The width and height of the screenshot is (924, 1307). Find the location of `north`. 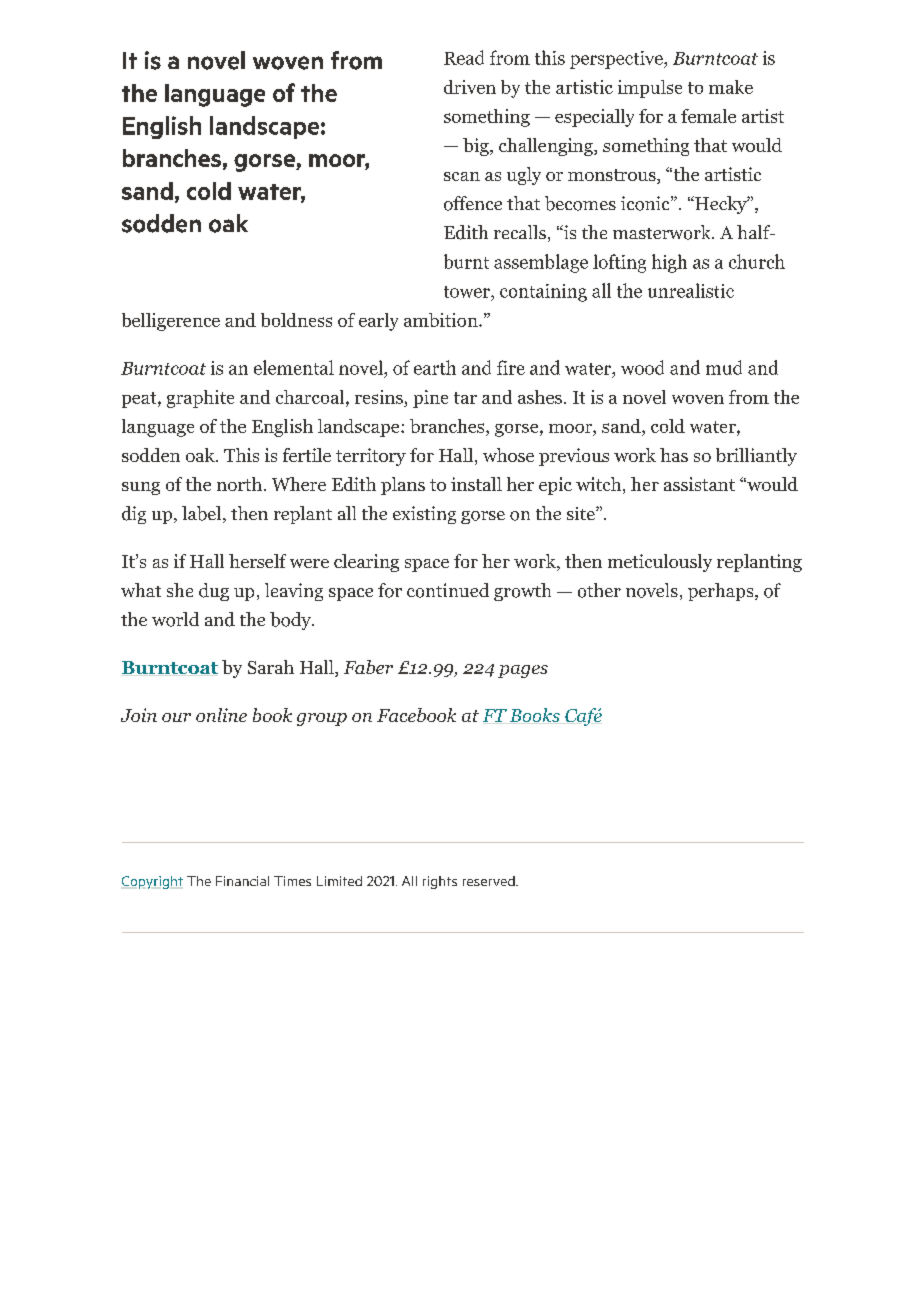

north is located at coordinates (239, 484).
